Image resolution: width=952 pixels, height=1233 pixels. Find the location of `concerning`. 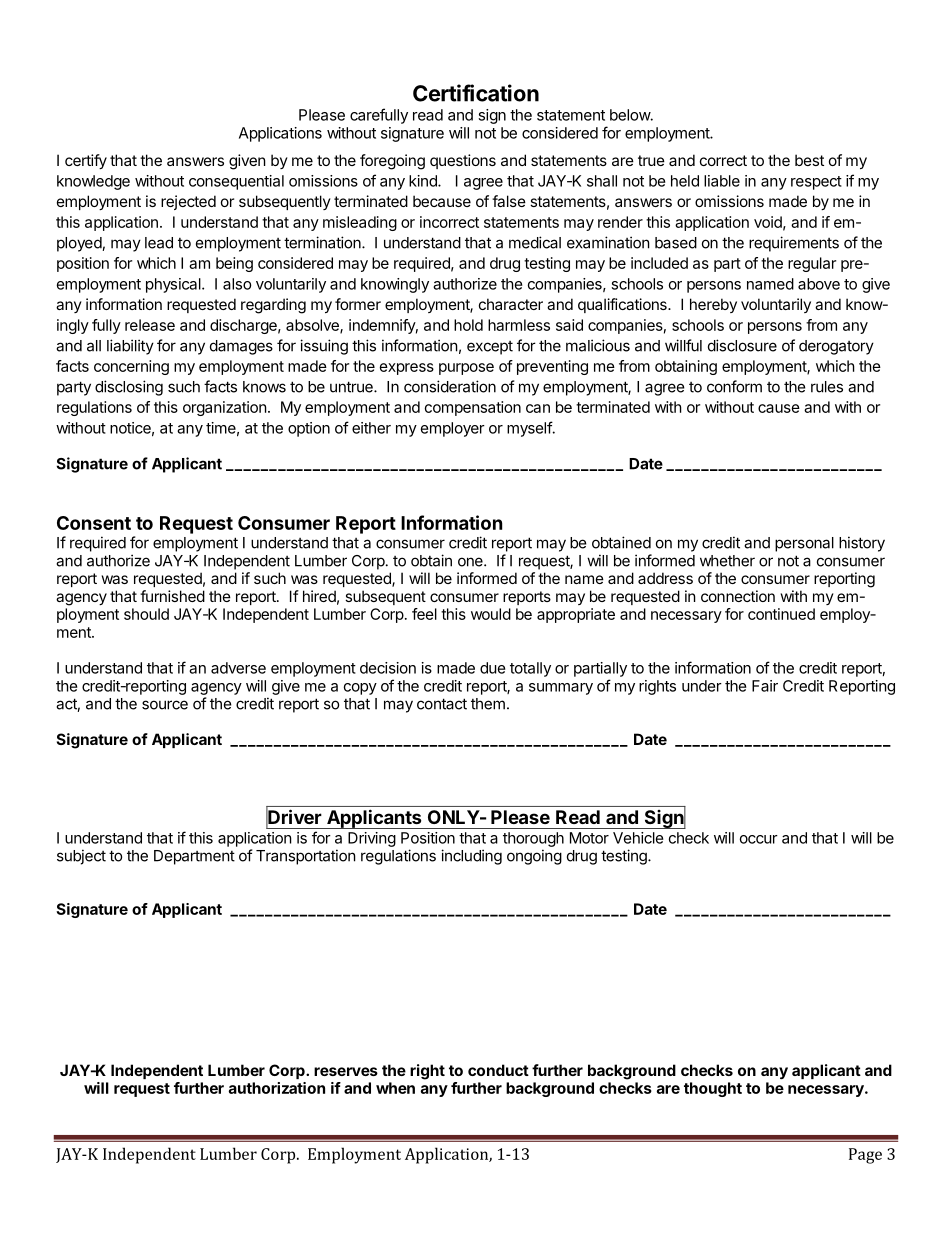

concerning is located at coordinates (131, 367).
